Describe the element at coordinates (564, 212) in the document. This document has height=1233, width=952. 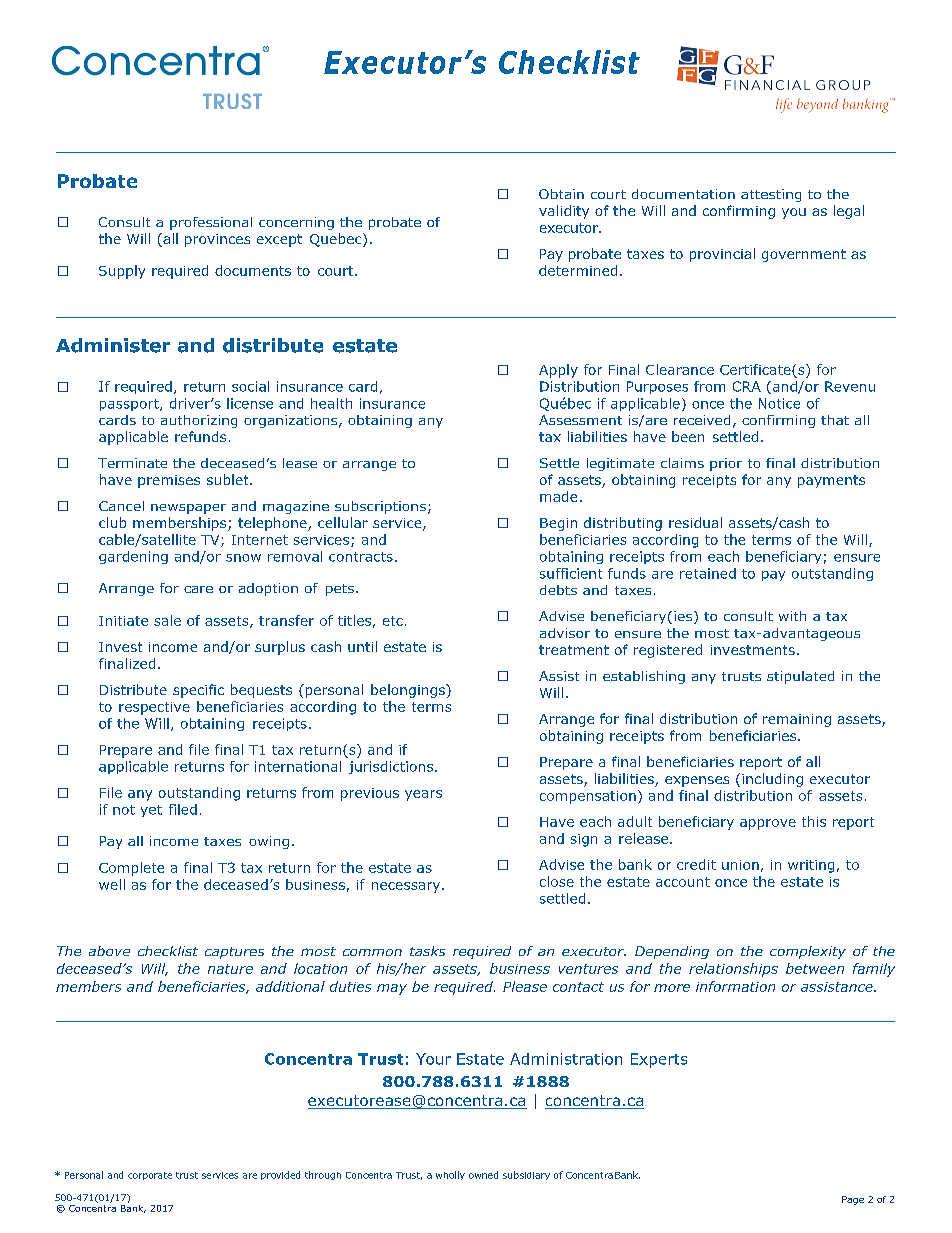
I see `validity` at that location.
